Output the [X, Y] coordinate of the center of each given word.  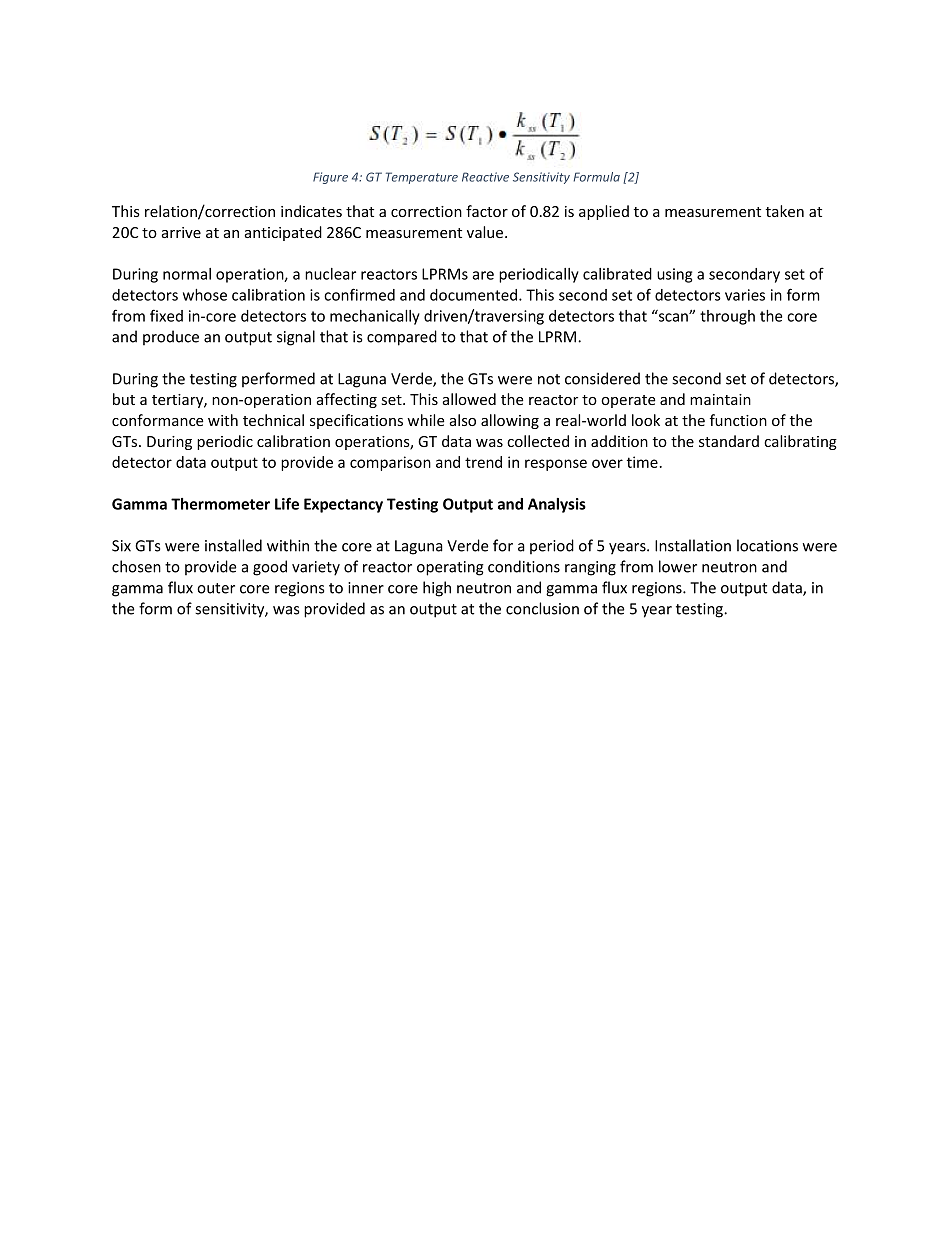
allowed [469, 399]
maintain [720, 399]
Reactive [485, 177]
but [124, 399]
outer [216, 588]
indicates [311, 211]
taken [785, 211]
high [437, 589]
